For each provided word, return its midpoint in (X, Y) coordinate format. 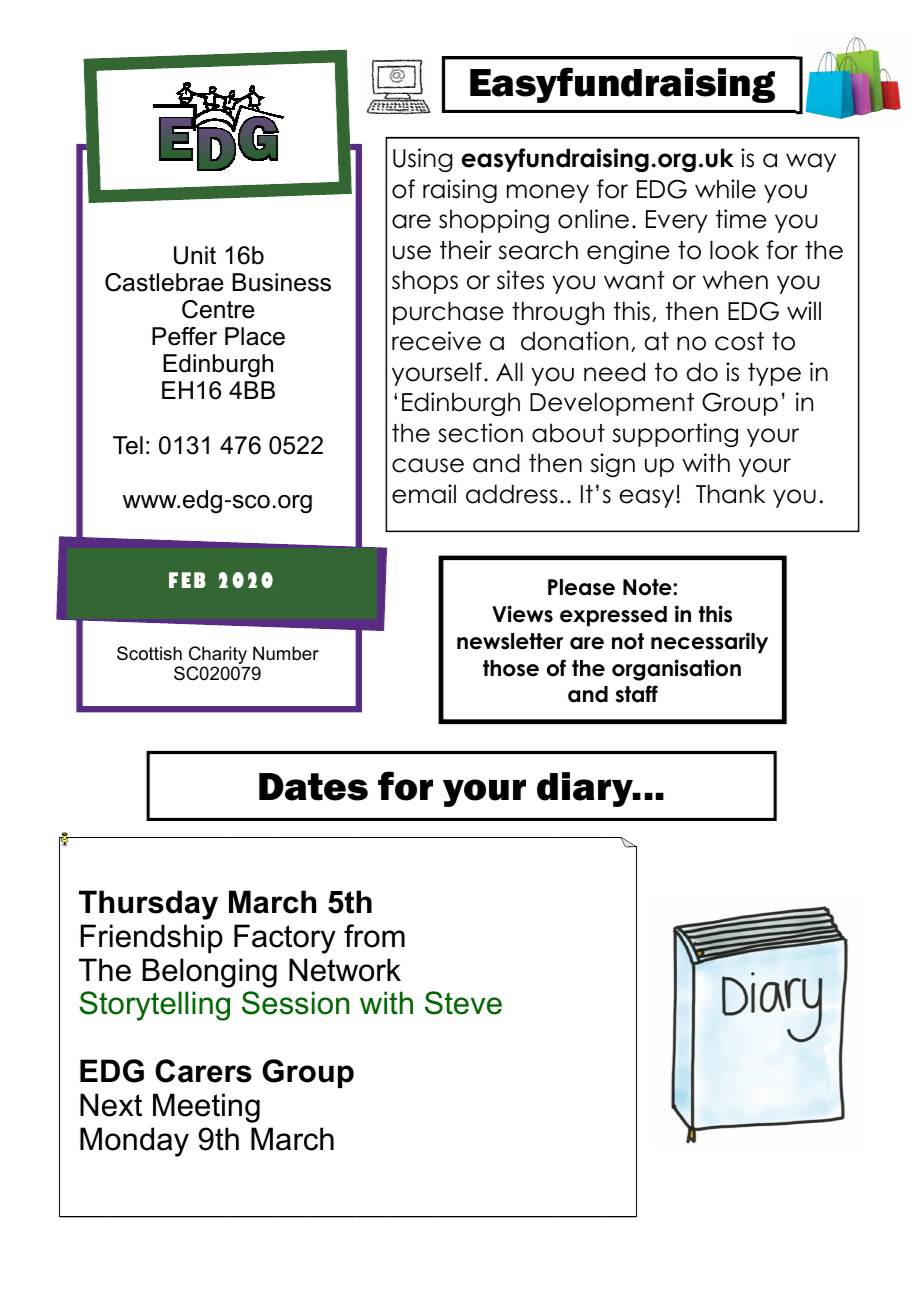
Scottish (149, 653)
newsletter (510, 641)
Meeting (206, 1108)
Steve (463, 1003)
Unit (195, 255)
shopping (494, 221)
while (725, 189)
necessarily (709, 643)
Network (345, 970)
